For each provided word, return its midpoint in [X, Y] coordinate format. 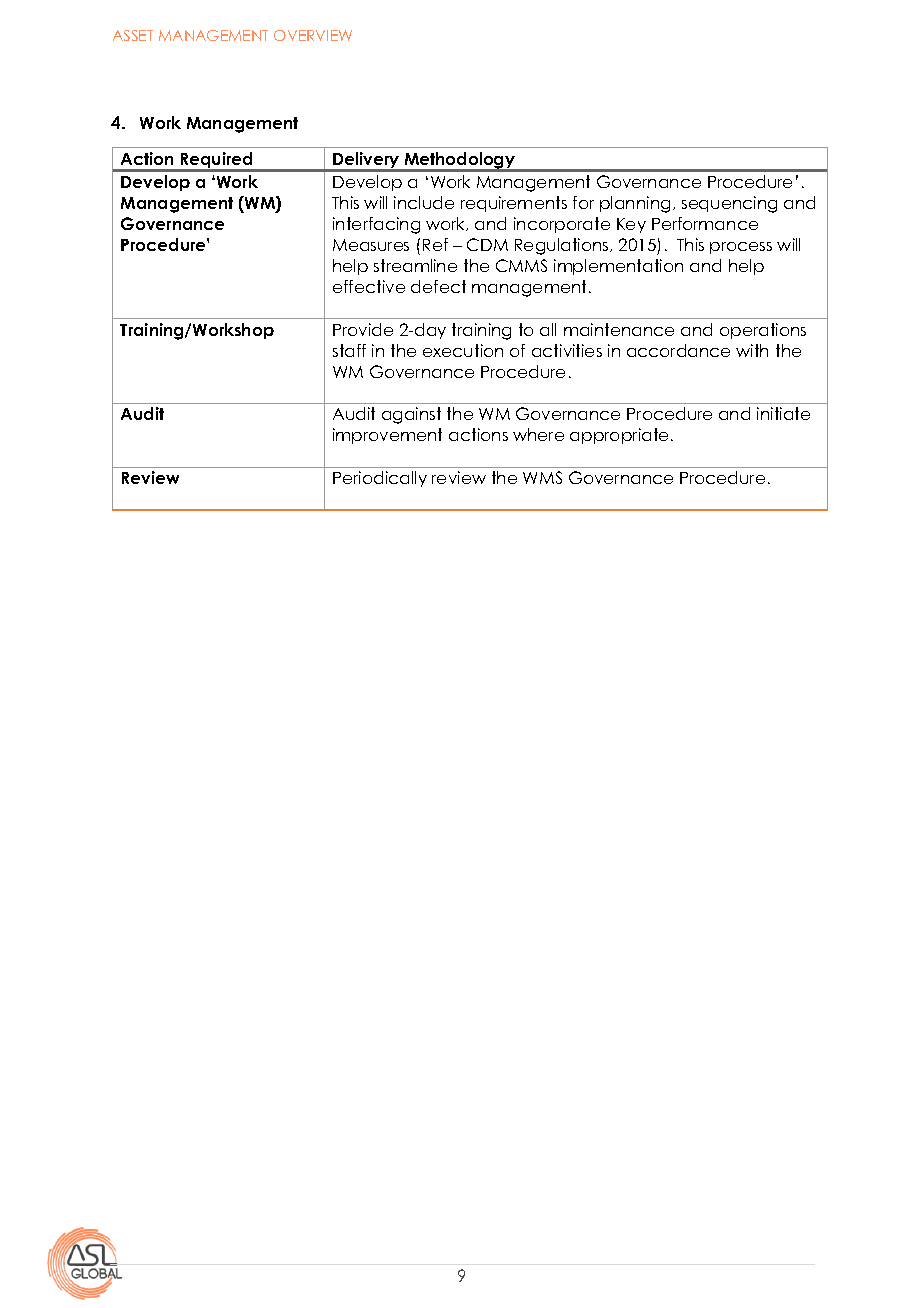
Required [217, 161]
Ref [435, 244]
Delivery [366, 161]
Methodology [460, 162]
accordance [678, 350]
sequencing [729, 204]
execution [463, 350]
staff [349, 350]
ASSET [133, 35]
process [741, 248]
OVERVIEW [313, 35]
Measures [371, 245]
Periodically [380, 479]
